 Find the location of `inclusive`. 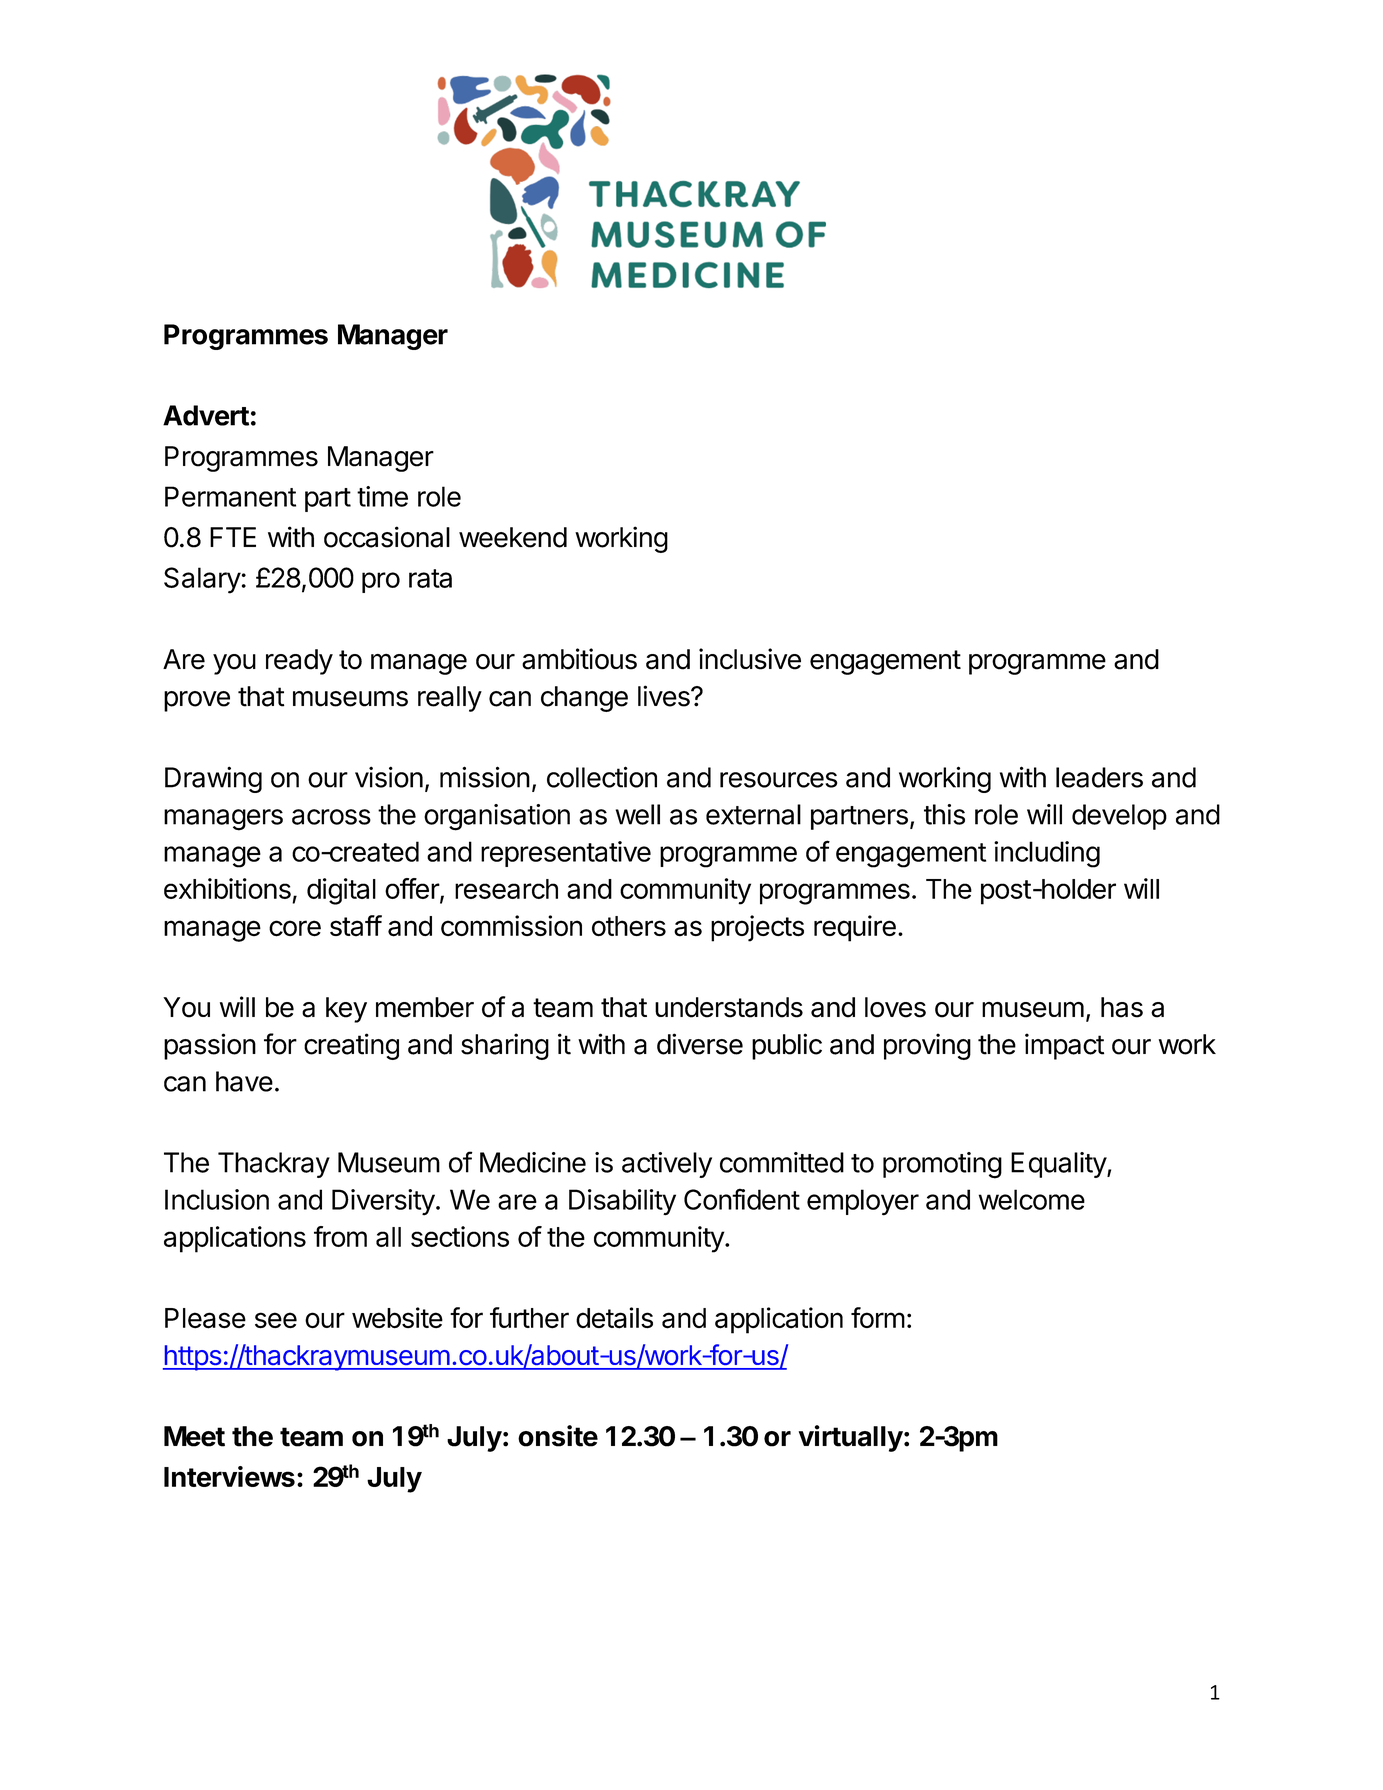

inclusive is located at coordinates (750, 659).
